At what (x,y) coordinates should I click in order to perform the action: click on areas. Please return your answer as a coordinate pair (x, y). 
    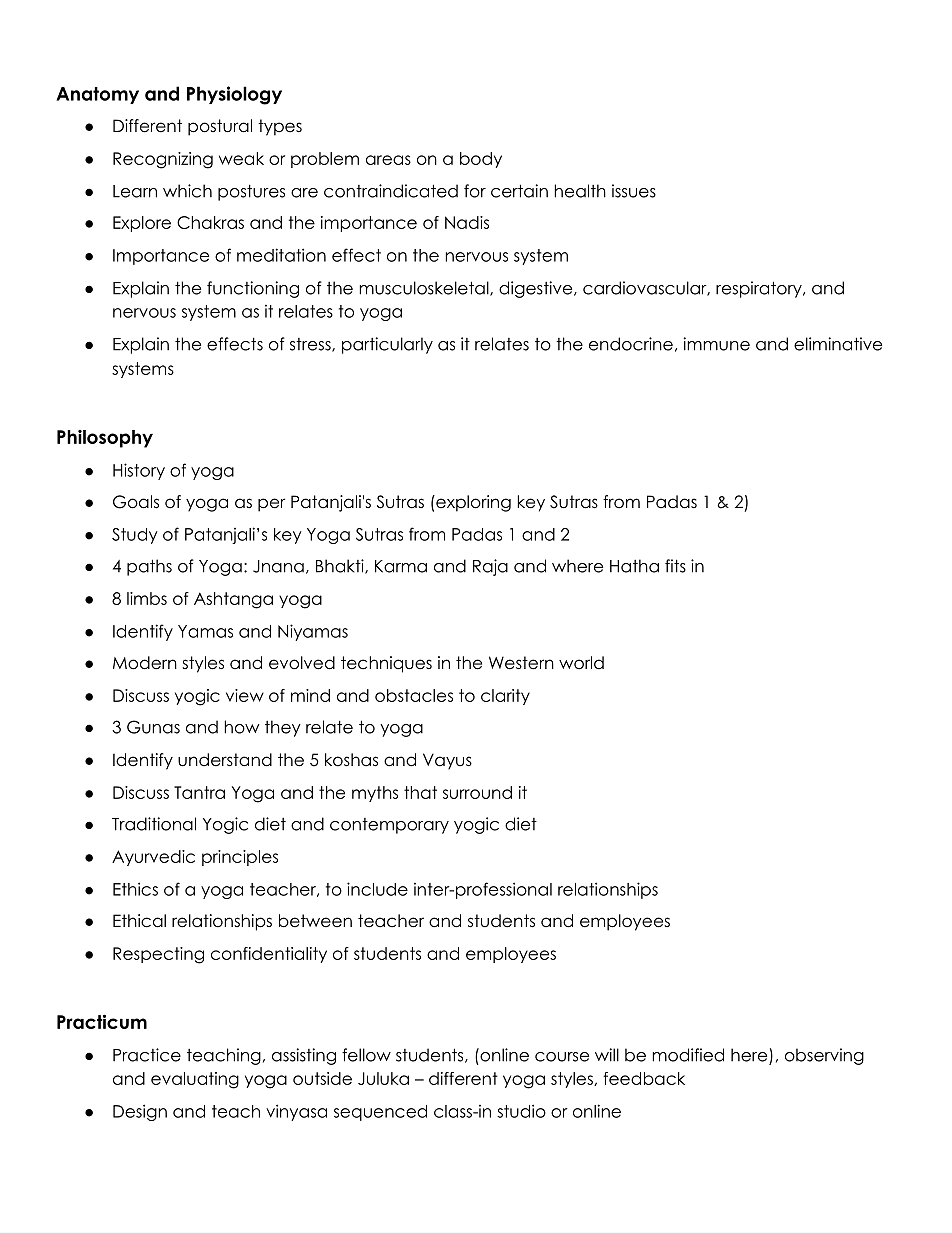
    Looking at the image, I should click on (388, 160).
